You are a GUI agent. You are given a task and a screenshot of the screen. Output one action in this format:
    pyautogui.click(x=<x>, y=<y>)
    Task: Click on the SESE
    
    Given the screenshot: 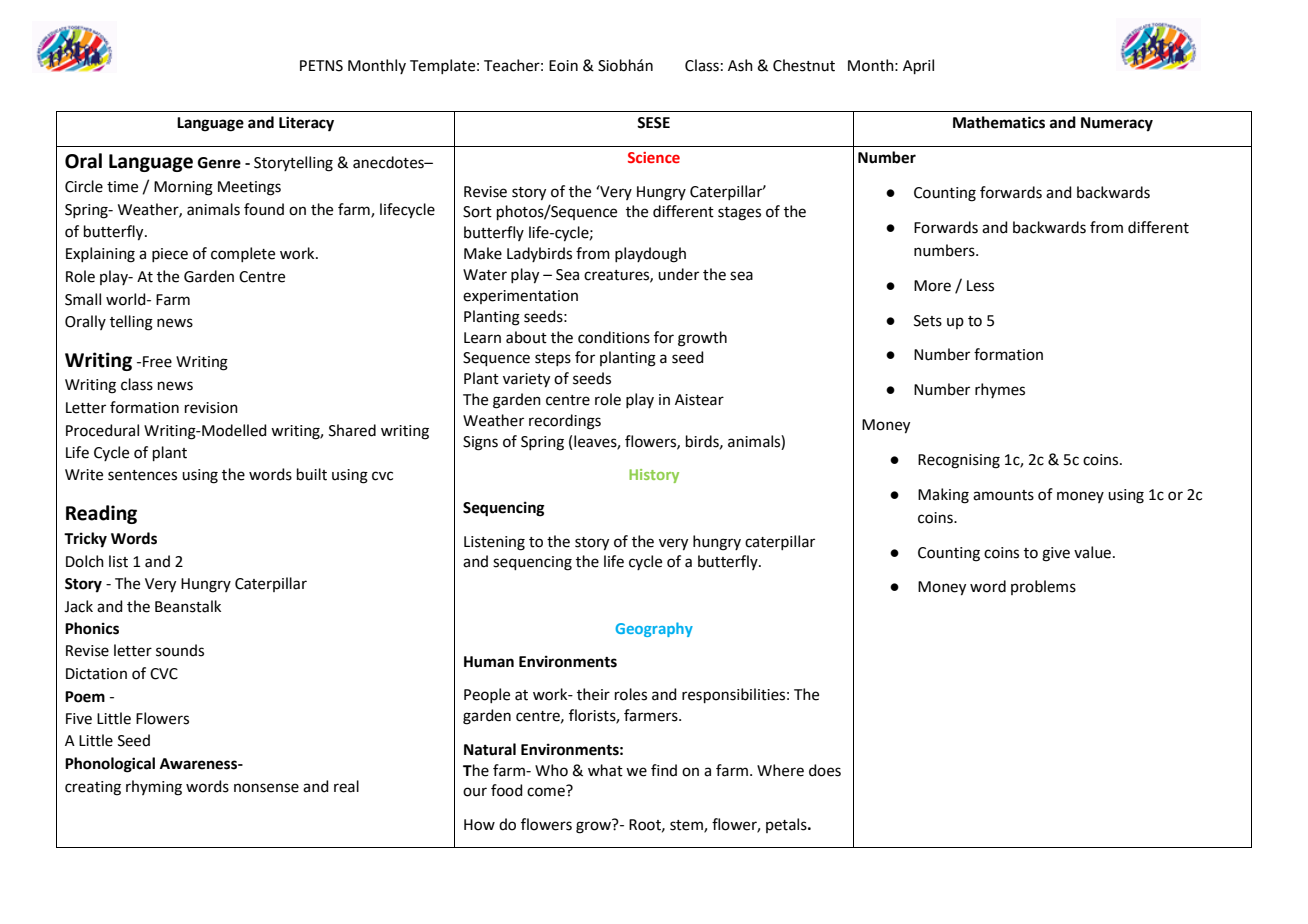 What is the action you would take?
    pyautogui.click(x=653, y=123)
